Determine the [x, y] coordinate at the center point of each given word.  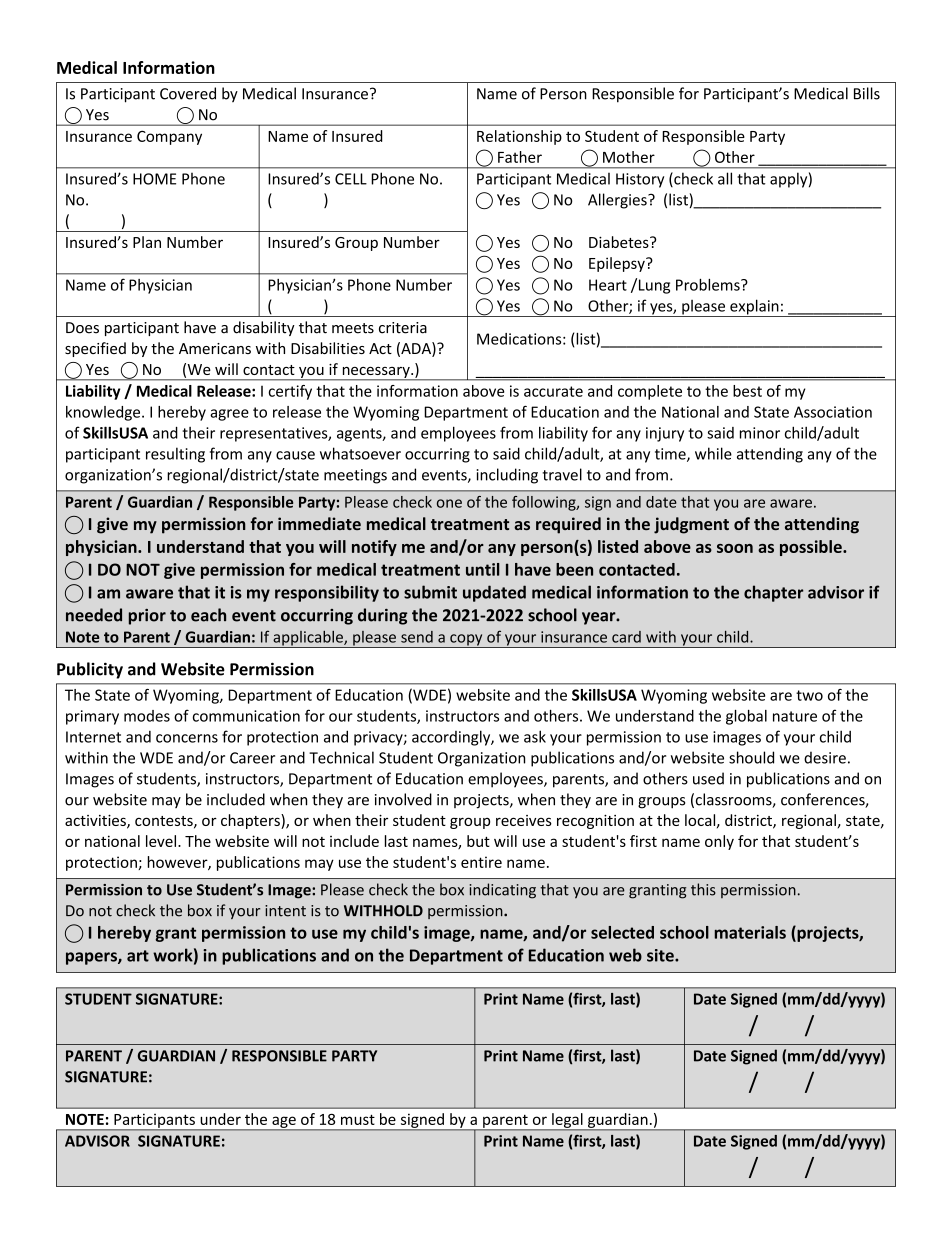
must [358, 1119]
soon [735, 548]
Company [169, 138]
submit [430, 592]
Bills [867, 93]
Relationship [519, 137]
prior [147, 617]
